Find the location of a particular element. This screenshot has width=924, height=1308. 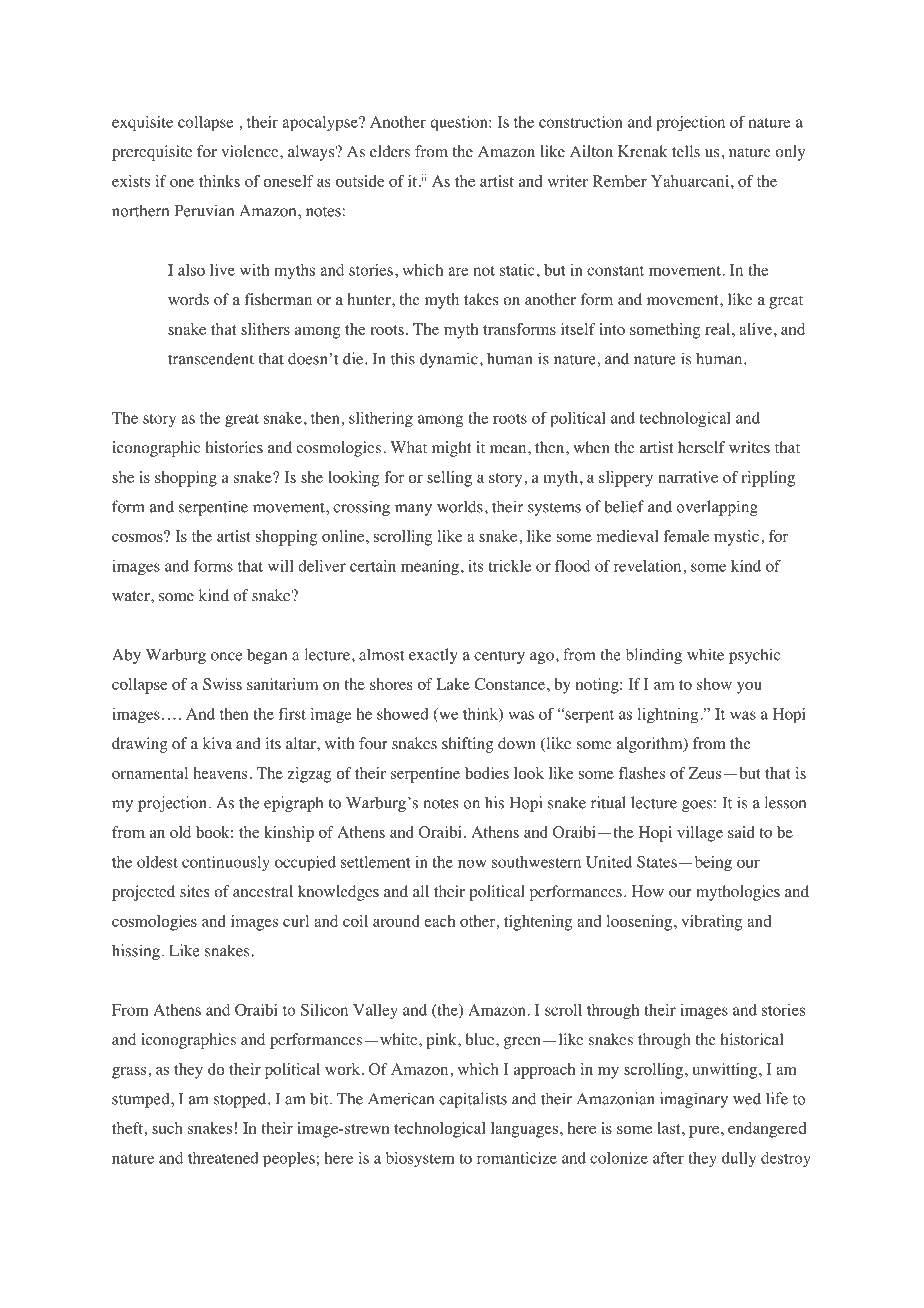

tells is located at coordinates (686, 151).
